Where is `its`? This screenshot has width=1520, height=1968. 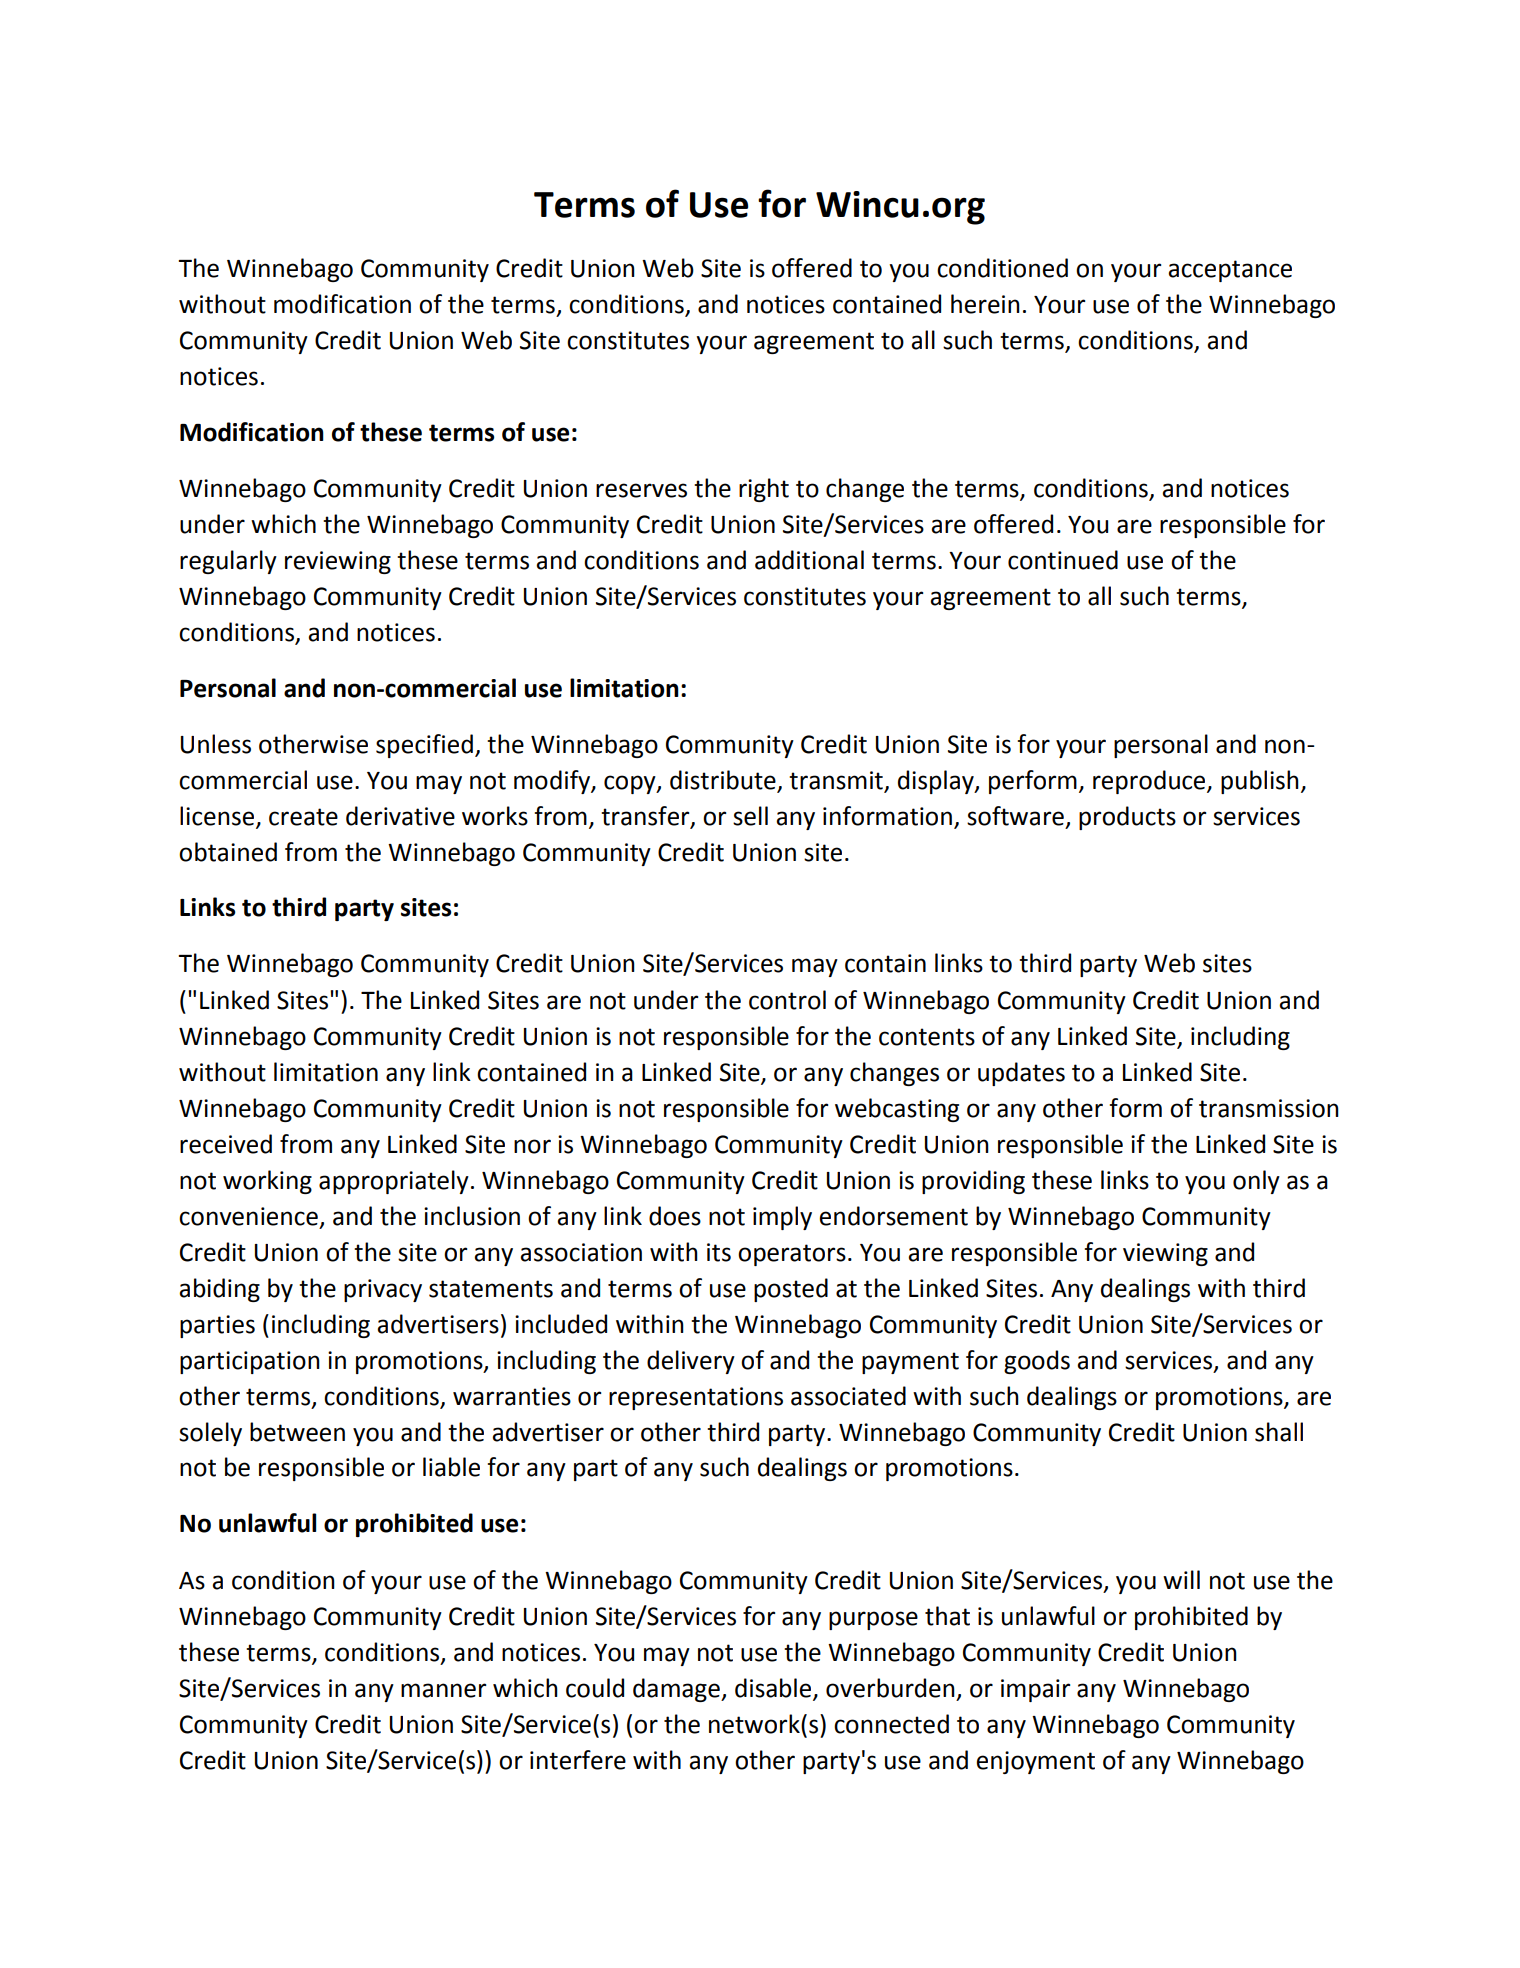
its is located at coordinates (719, 1252).
